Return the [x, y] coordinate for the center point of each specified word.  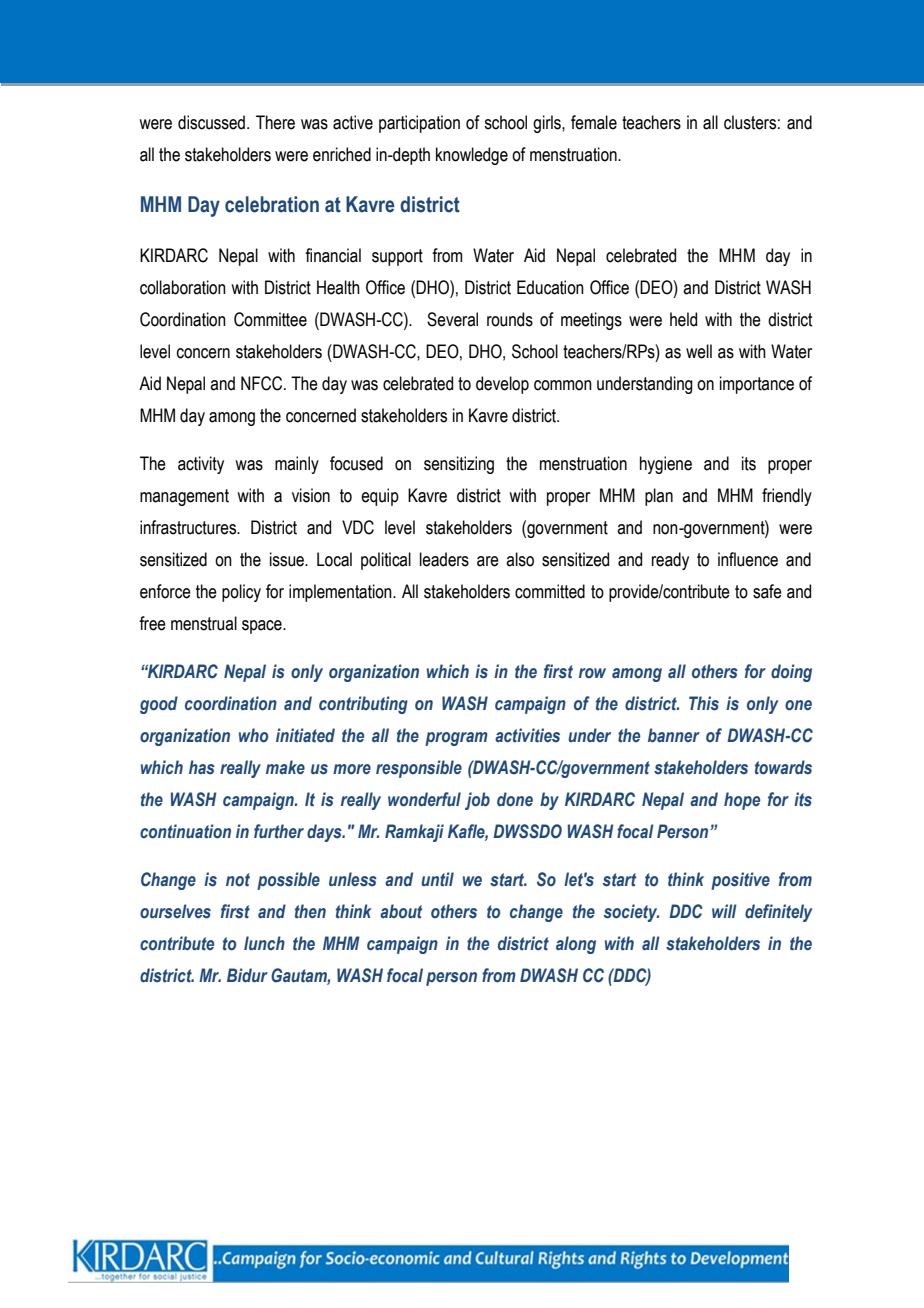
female [594, 122]
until [437, 879]
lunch [264, 943]
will [724, 911]
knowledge [472, 156]
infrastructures [189, 527]
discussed [211, 122]
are [488, 561]
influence [748, 559]
